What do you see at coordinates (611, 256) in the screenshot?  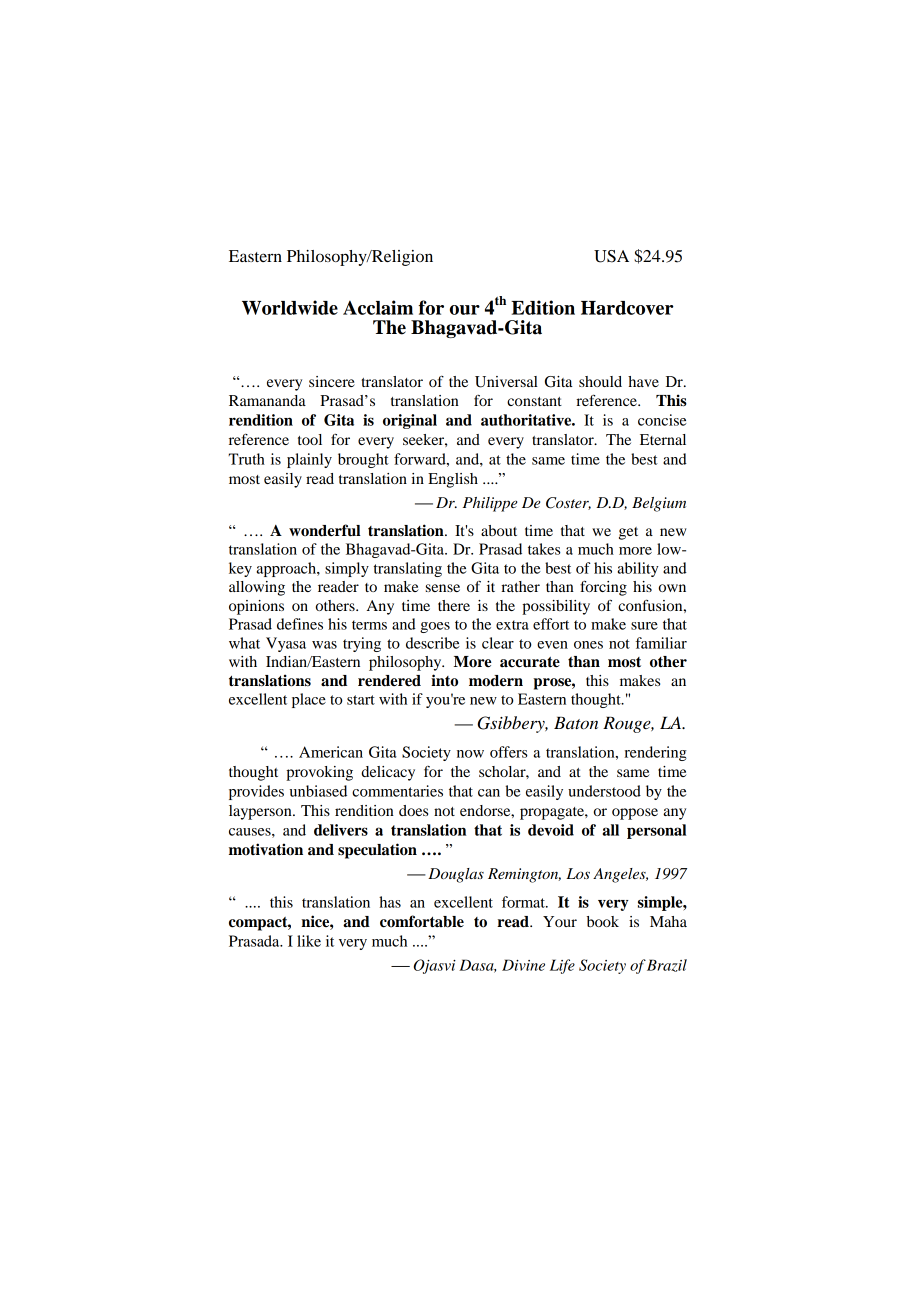 I see `USA` at bounding box center [611, 256].
